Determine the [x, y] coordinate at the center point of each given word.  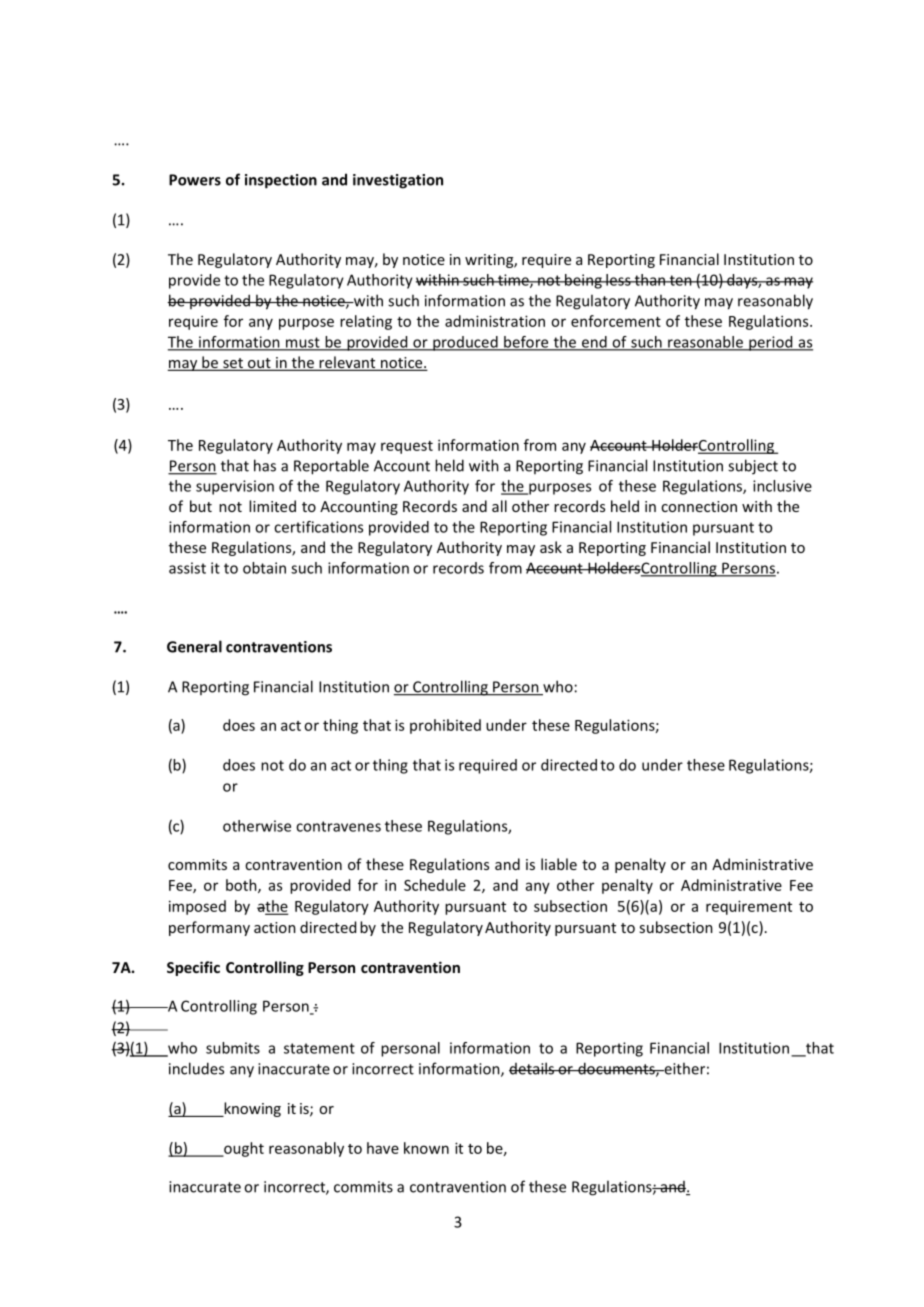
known [426, 1148]
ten [680, 280]
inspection [281, 181]
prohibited [445, 726]
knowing [251, 1109]
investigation [398, 181]
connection [699, 506]
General [194, 646]
